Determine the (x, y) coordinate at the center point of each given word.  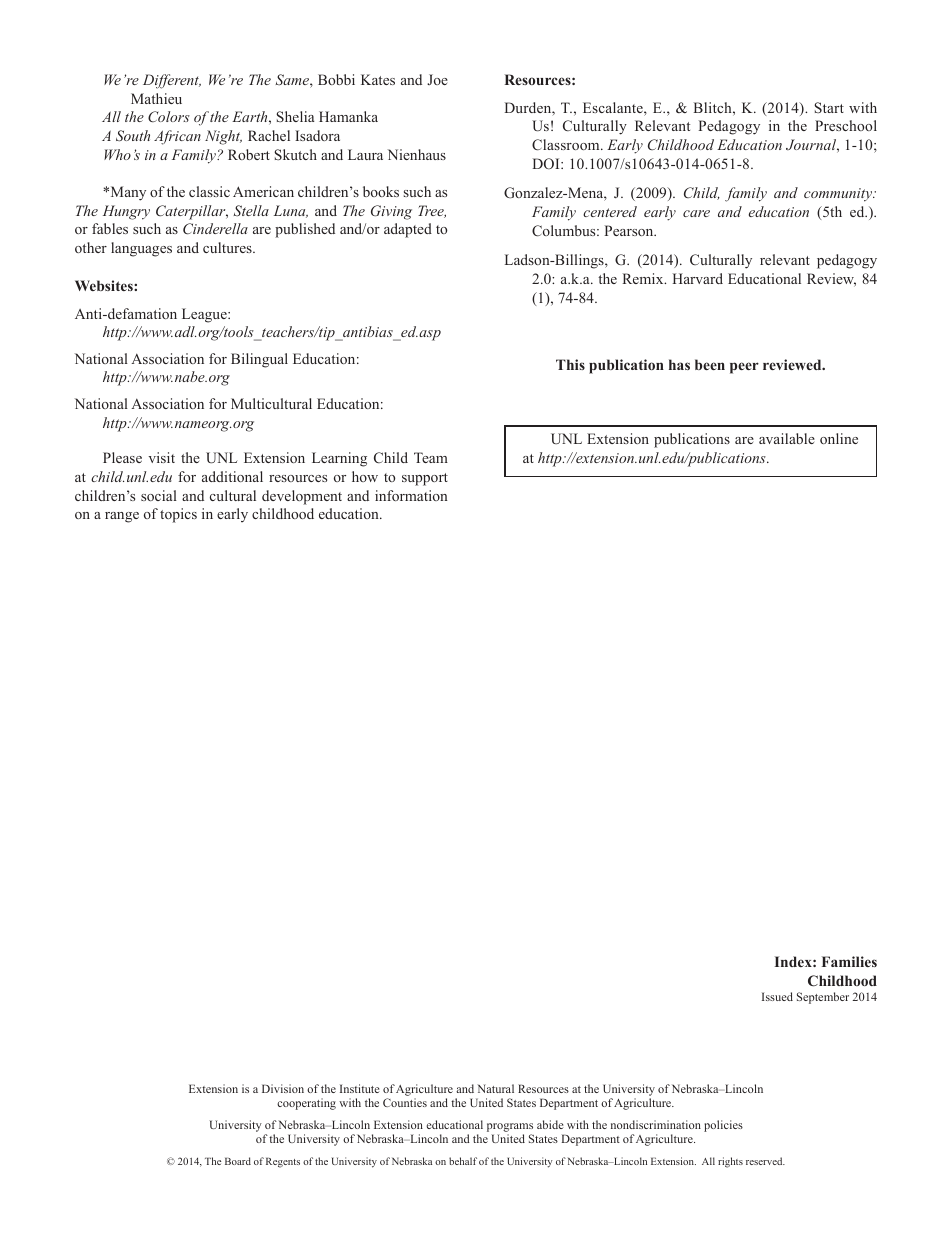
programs (510, 1129)
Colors (169, 116)
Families (849, 961)
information (411, 495)
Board (238, 1161)
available (787, 438)
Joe (437, 79)
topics (178, 515)
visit (161, 457)
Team (431, 457)
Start (829, 107)
